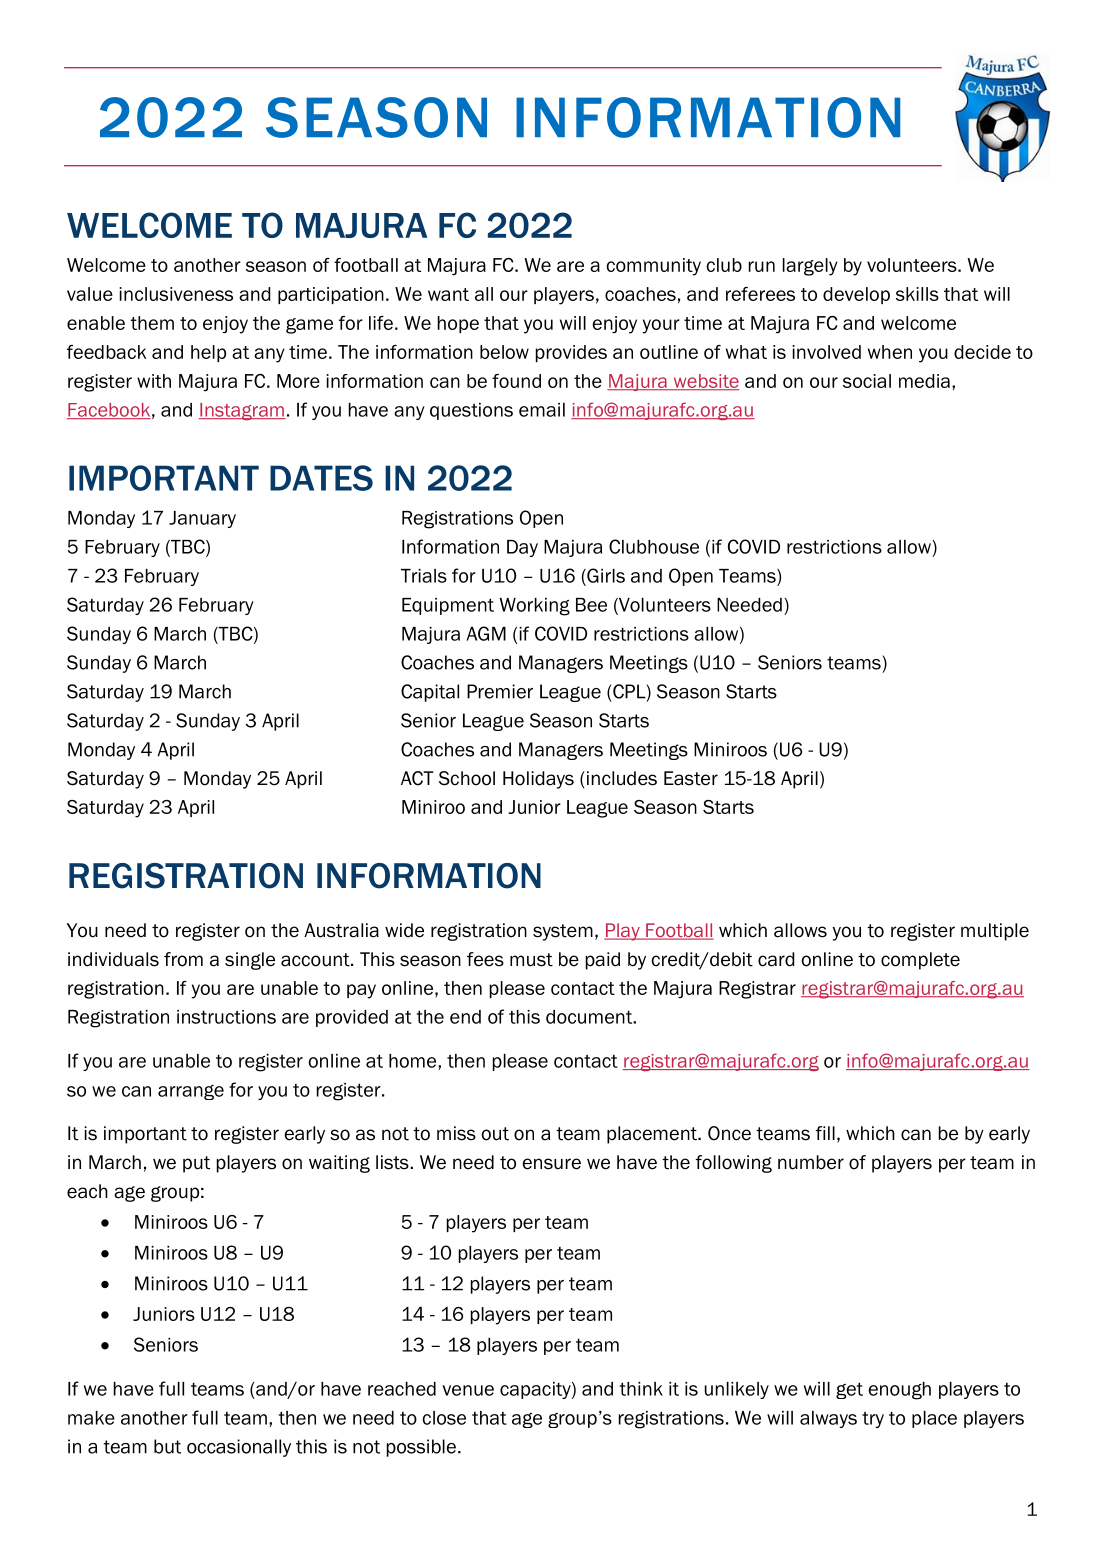 The width and height of the screenshot is (1104, 1562). Describe the element at coordinates (167, 1446) in the screenshot. I see `but` at that location.
